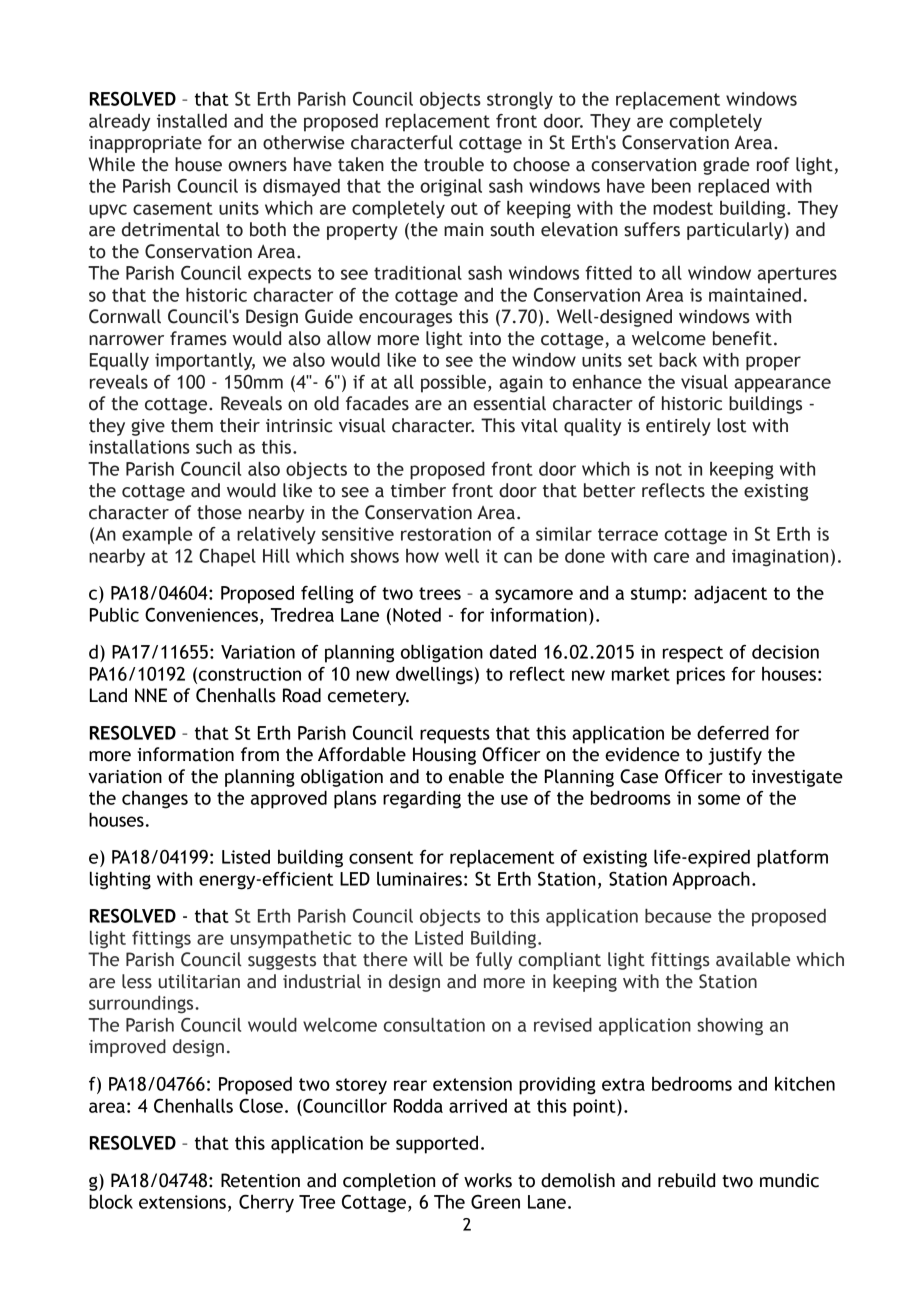 The height and width of the screenshot is (1308, 924). What do you see at coordinates (509, 403) in the screenshot?
I see `essential` at bounding box center [509, 403].
